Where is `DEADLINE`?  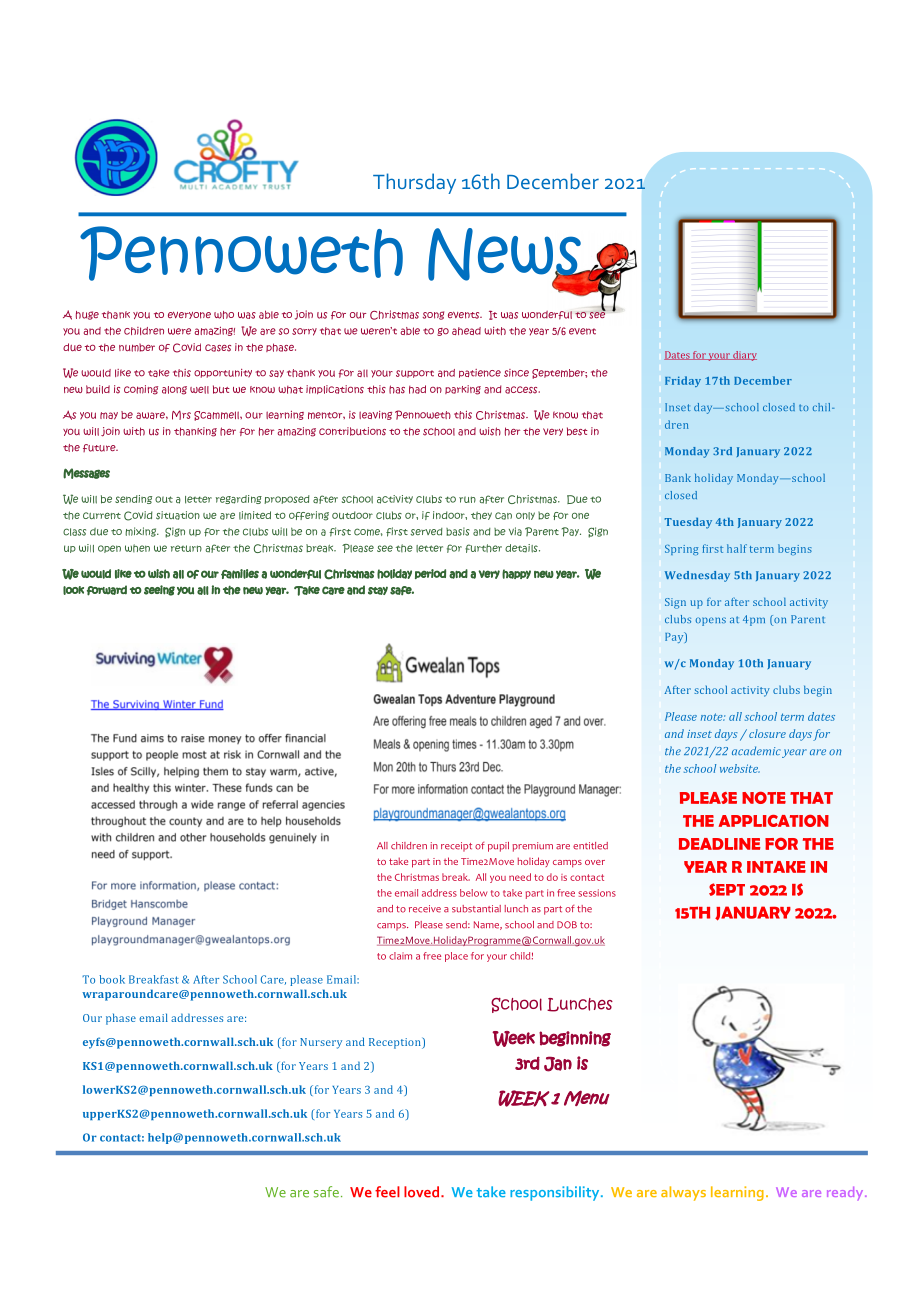
DEADLINE is located at coordinates (720, 844).
